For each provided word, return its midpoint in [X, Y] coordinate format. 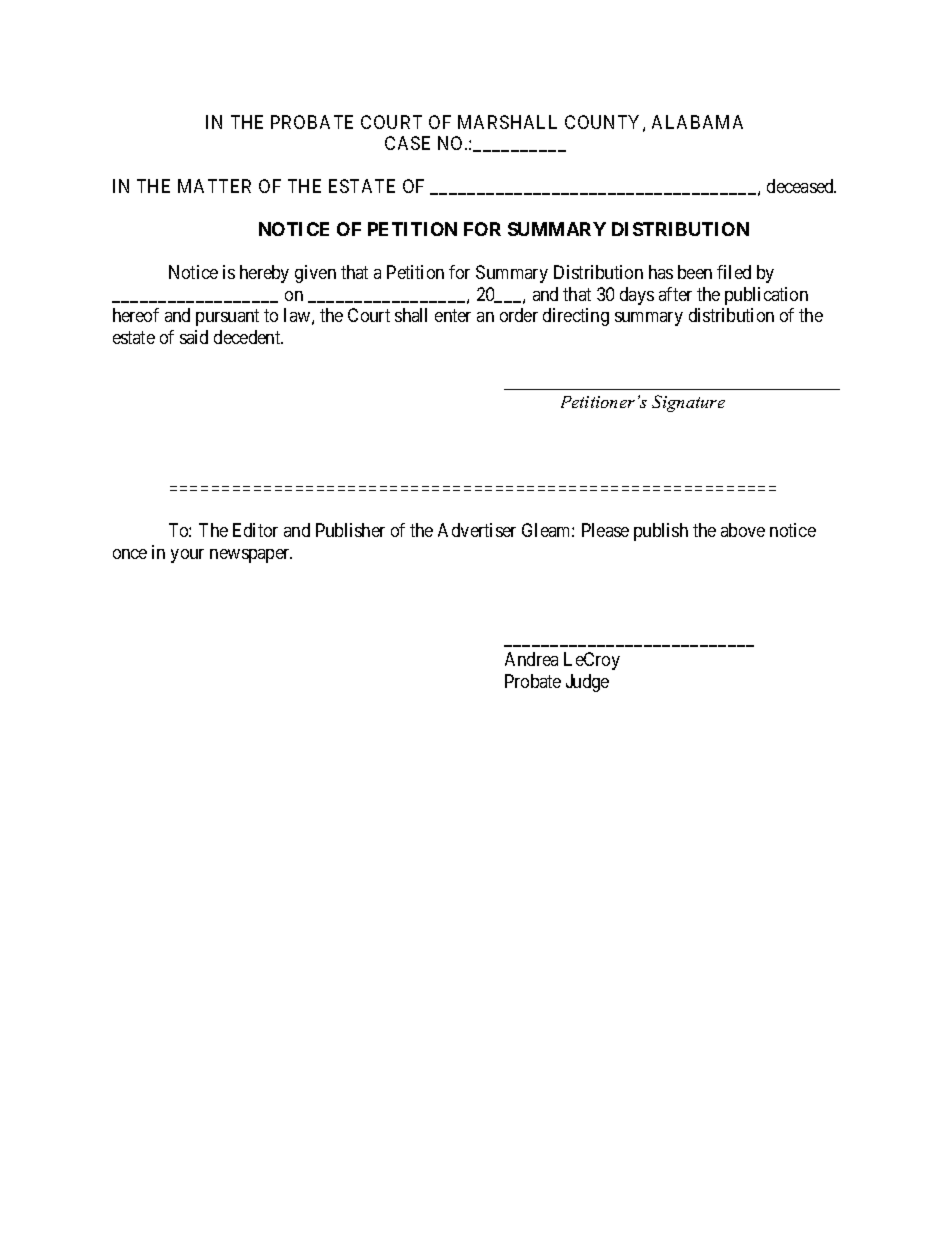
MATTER [214, 186]
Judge [587, 683]
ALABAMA [697, 122]
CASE [407, 143]
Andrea [531, 659]
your [187, 556]
